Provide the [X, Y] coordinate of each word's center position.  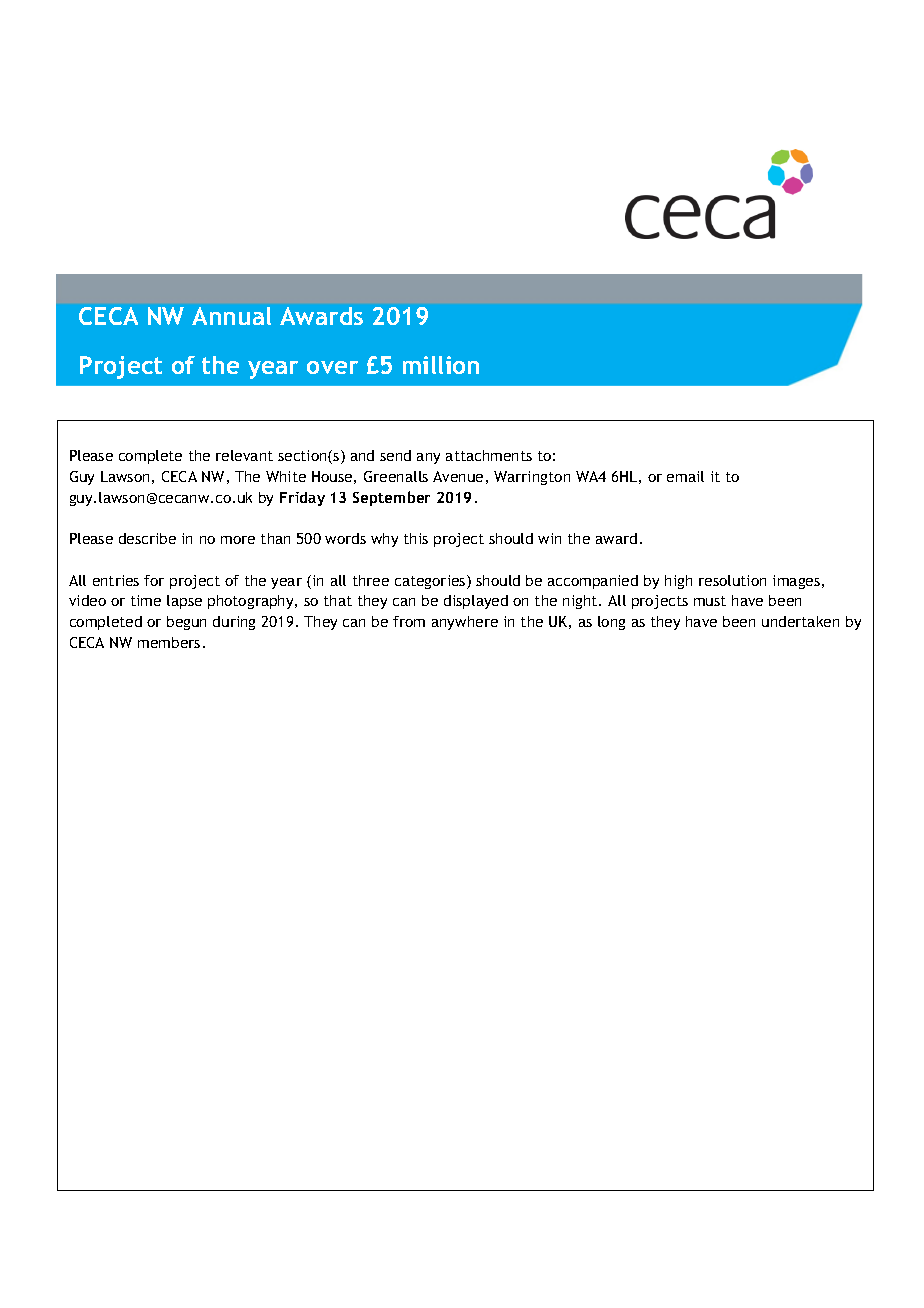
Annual [231, 316]
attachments [489, 455]
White [286, 476]
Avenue [458, 476]
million [441, 365]
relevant [244, 455]
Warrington [532, 478]
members [169, 642]
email [685, 476]
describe [147, 538]
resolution [732, 580]
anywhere [465, 623]
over [332, 367]
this [416, 538]
